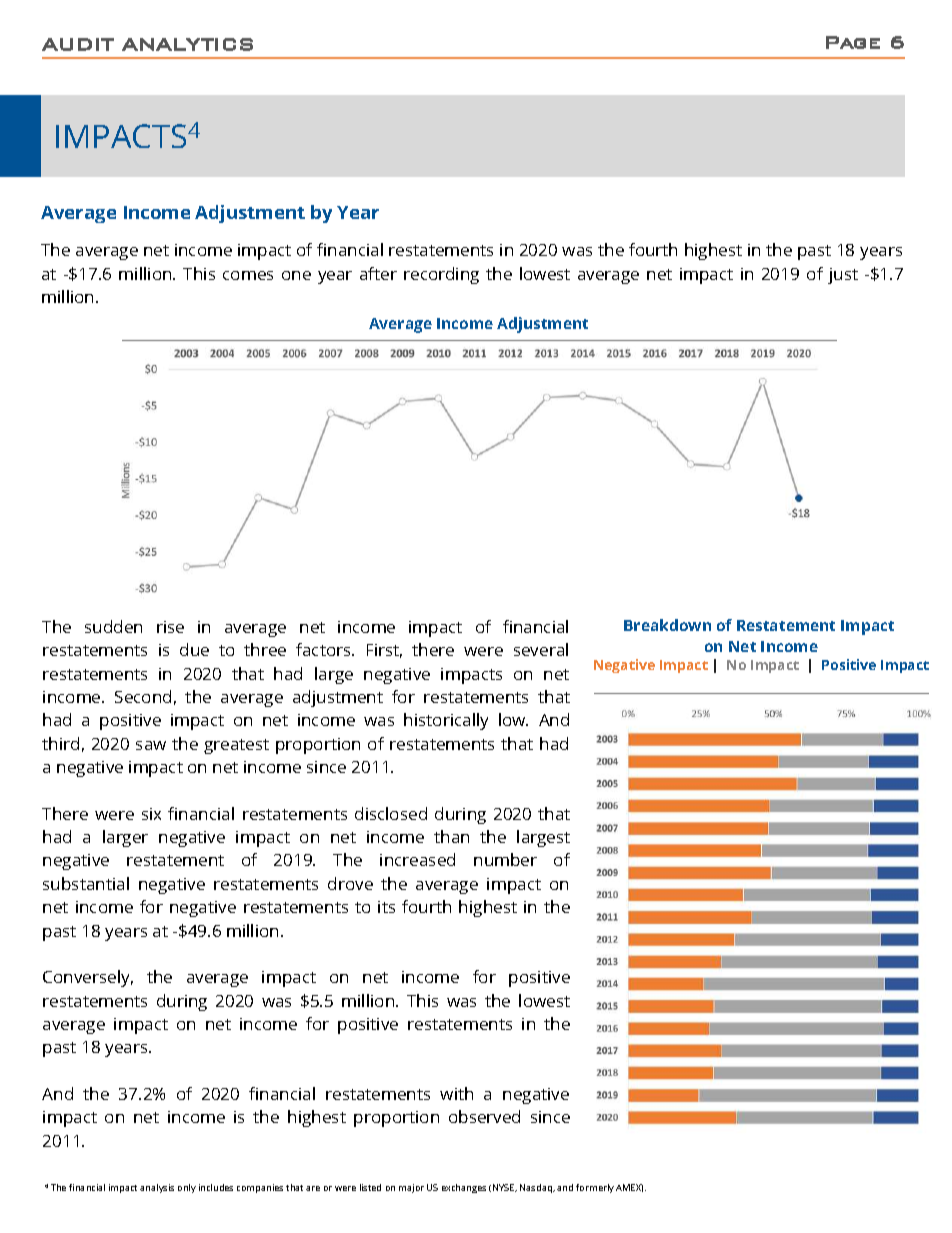 The height and width of the screenshot is (1233, 952). I want to click on ANALYTICS, so click(187, 44).
